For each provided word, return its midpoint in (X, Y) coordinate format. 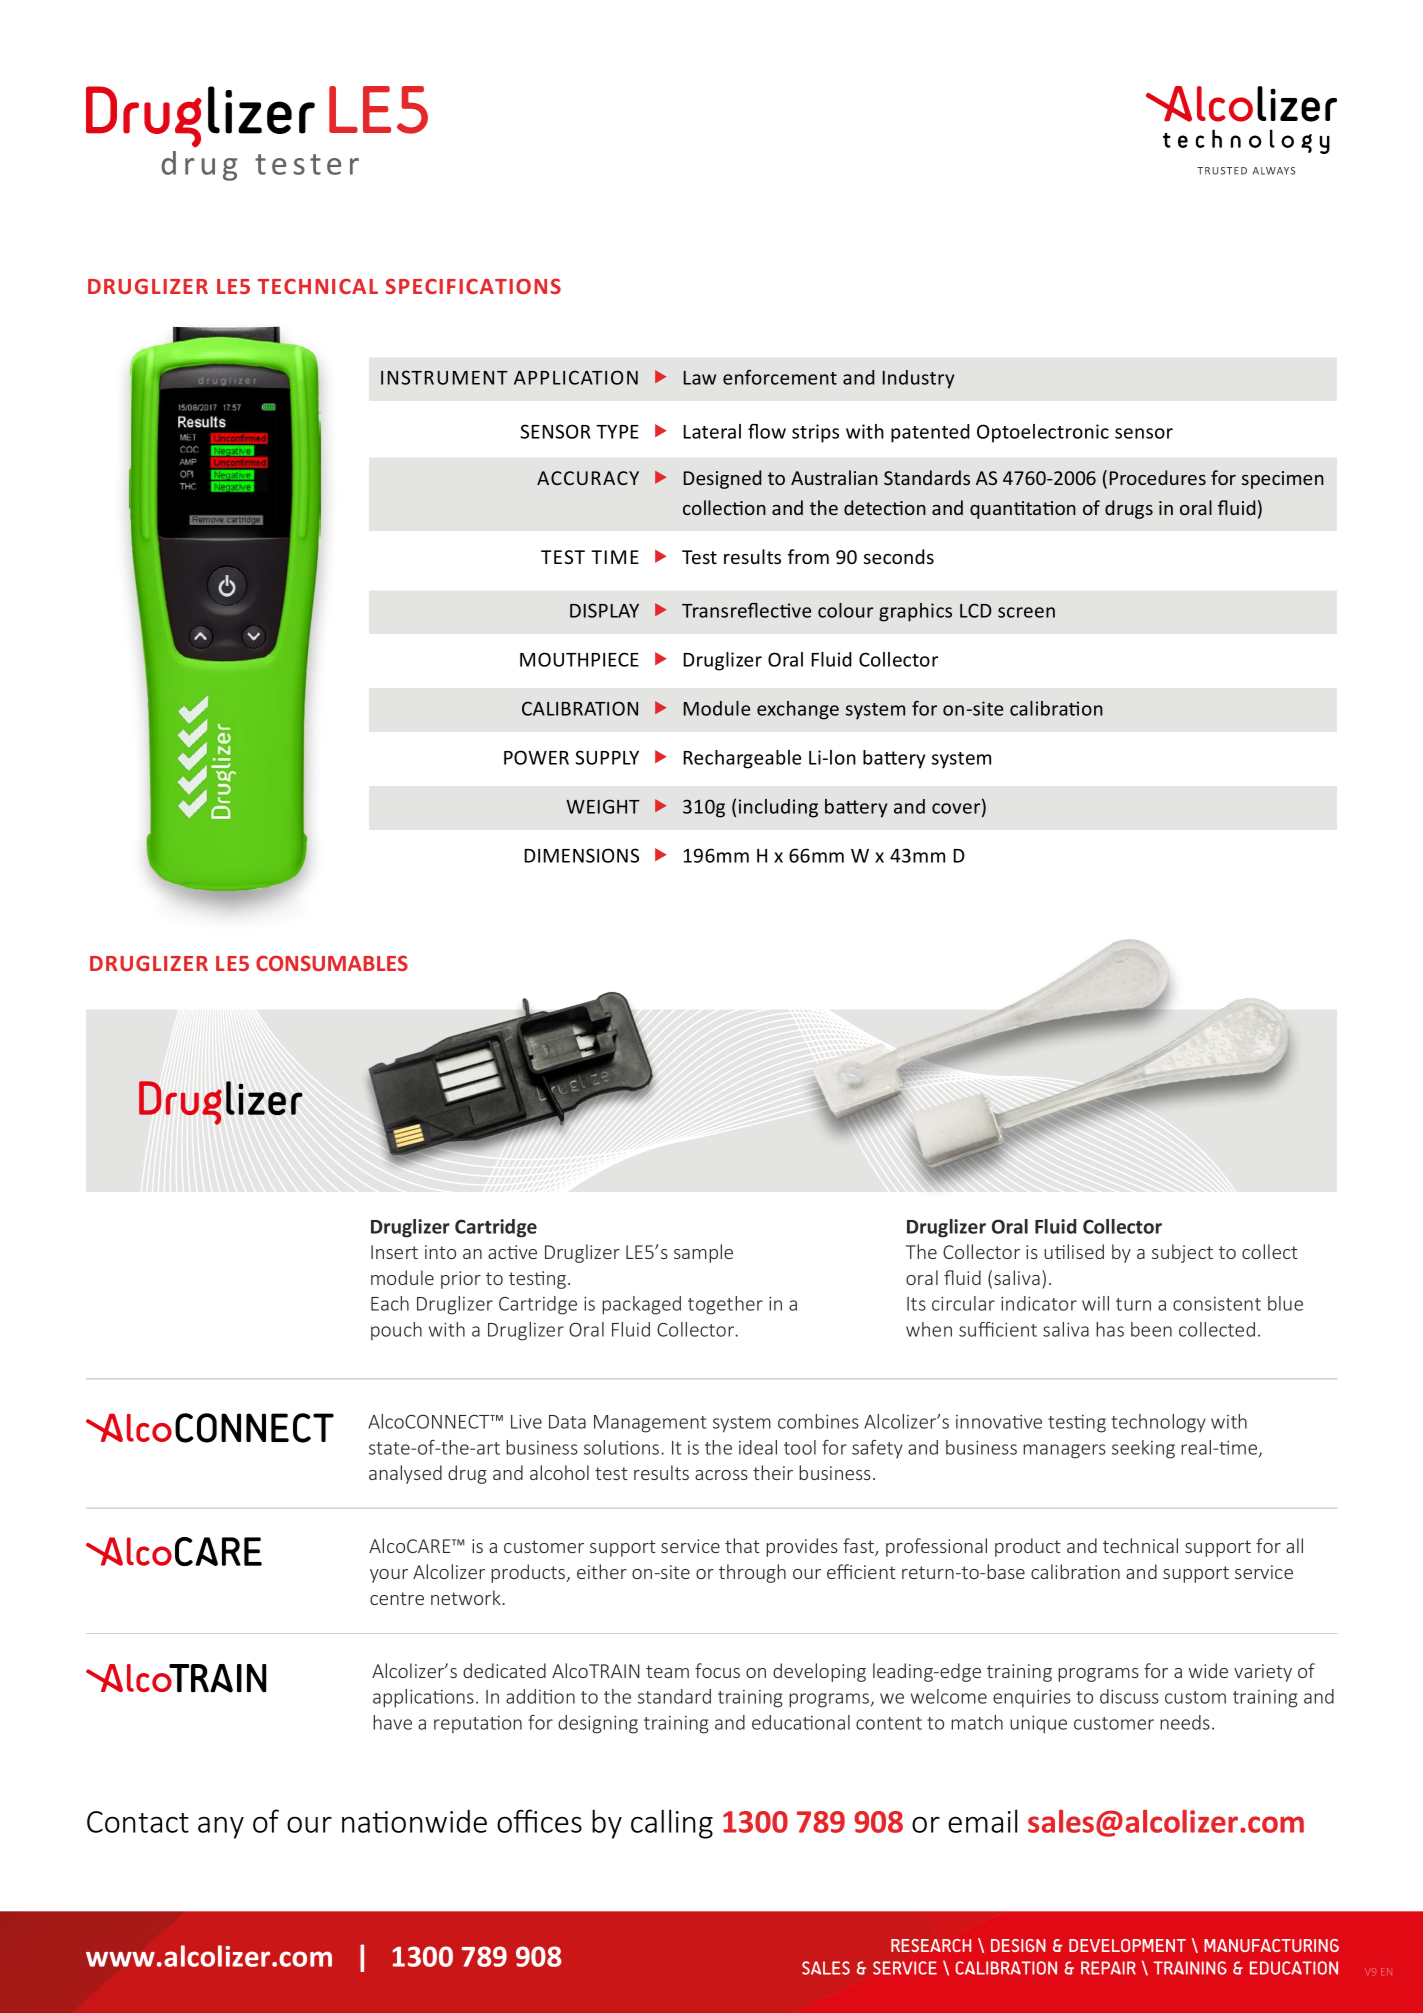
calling (672, 1824)
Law (700, 378)
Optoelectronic (1043, 433)
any (221, 1827)
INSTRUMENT (444, 377)
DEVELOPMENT (1127, 1945)
